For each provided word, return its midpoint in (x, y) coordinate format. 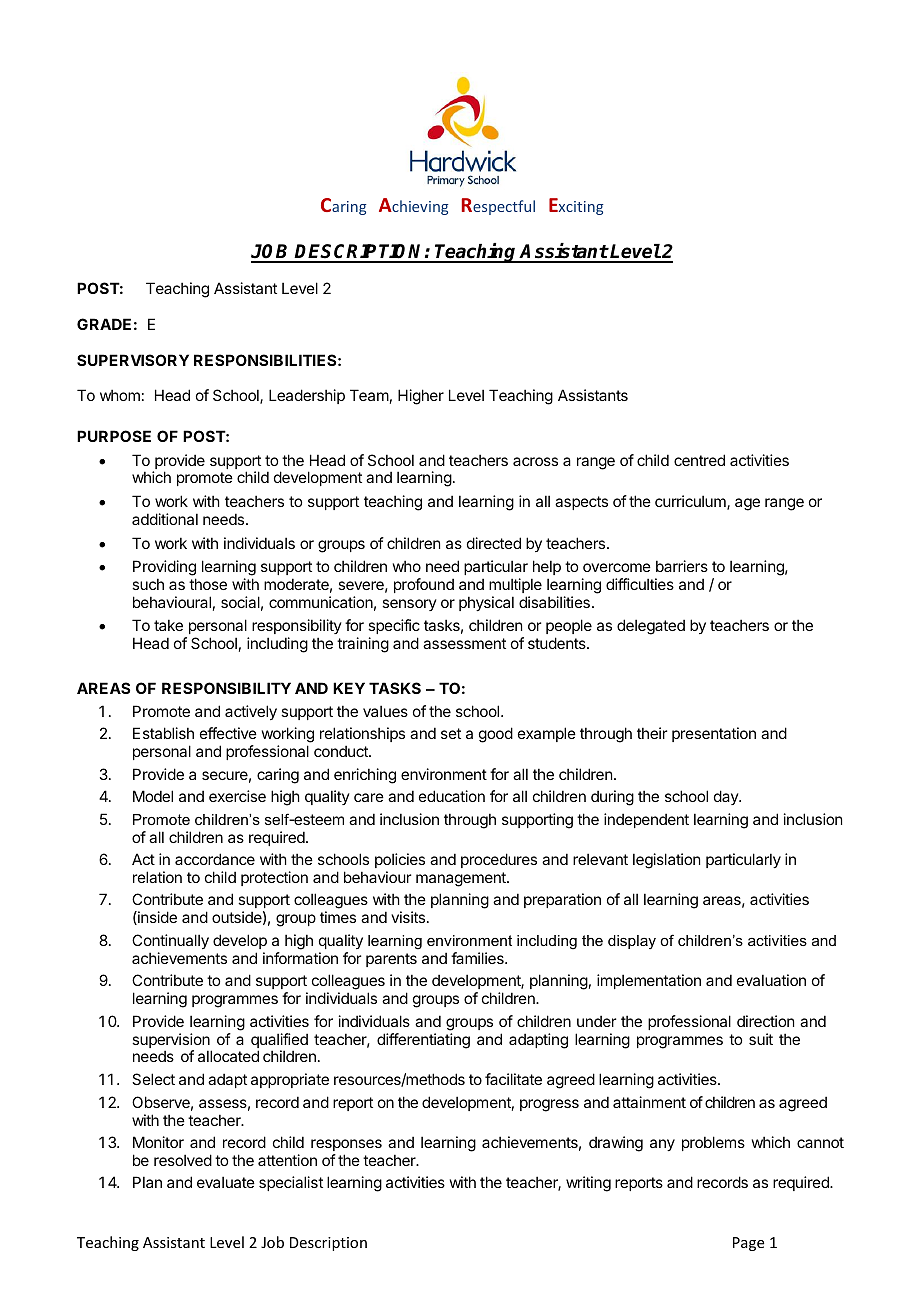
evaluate (226, 1182)
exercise (237, 796)
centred (699, 460)
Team (369, 395)
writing (588, 1184)
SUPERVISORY (133, 360)
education (452, 796)
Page (748, 1244)
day (727, 797)
